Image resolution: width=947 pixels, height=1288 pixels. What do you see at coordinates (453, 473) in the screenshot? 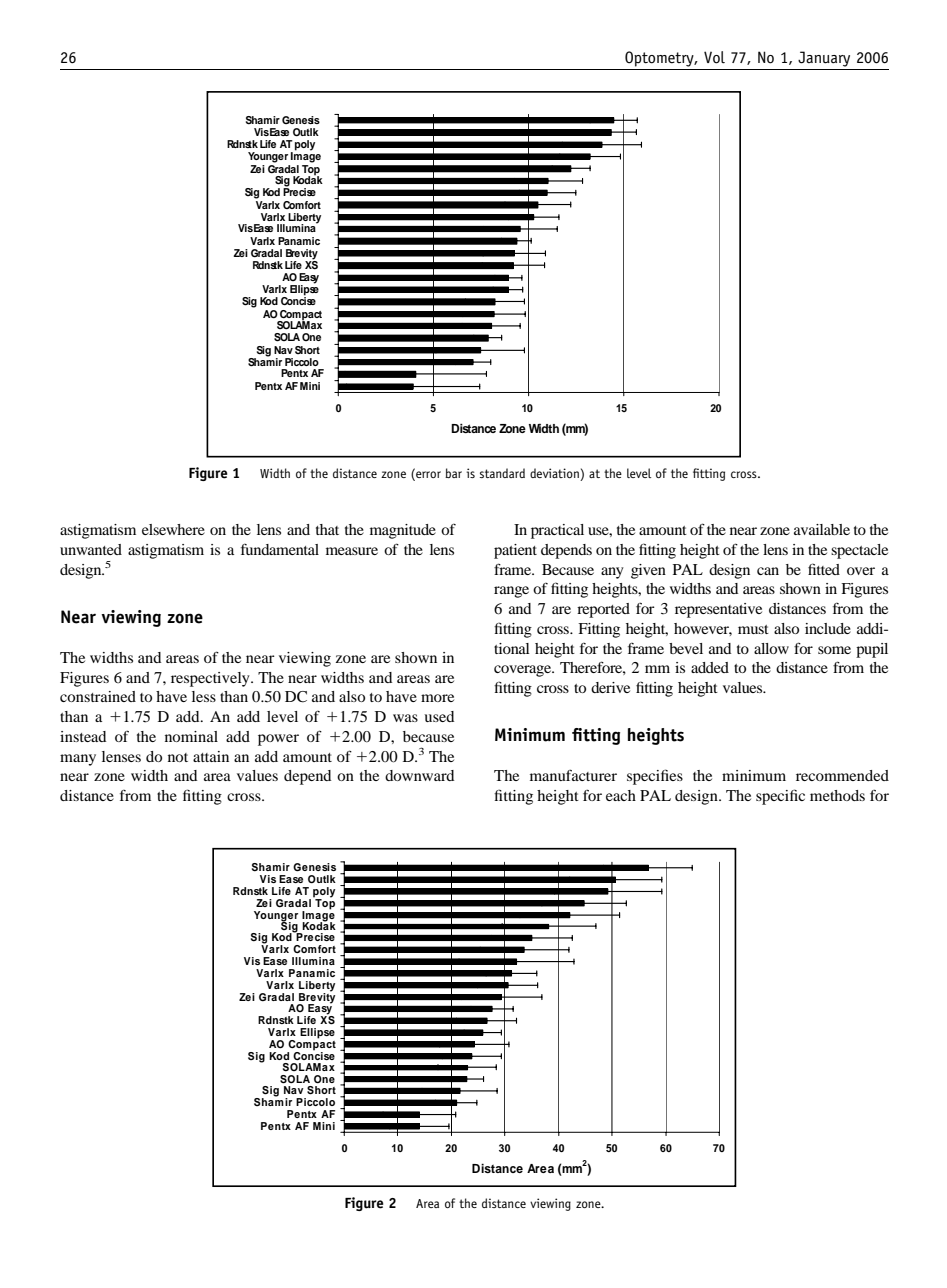
I see `bar` at bounding box center [453, 473].
